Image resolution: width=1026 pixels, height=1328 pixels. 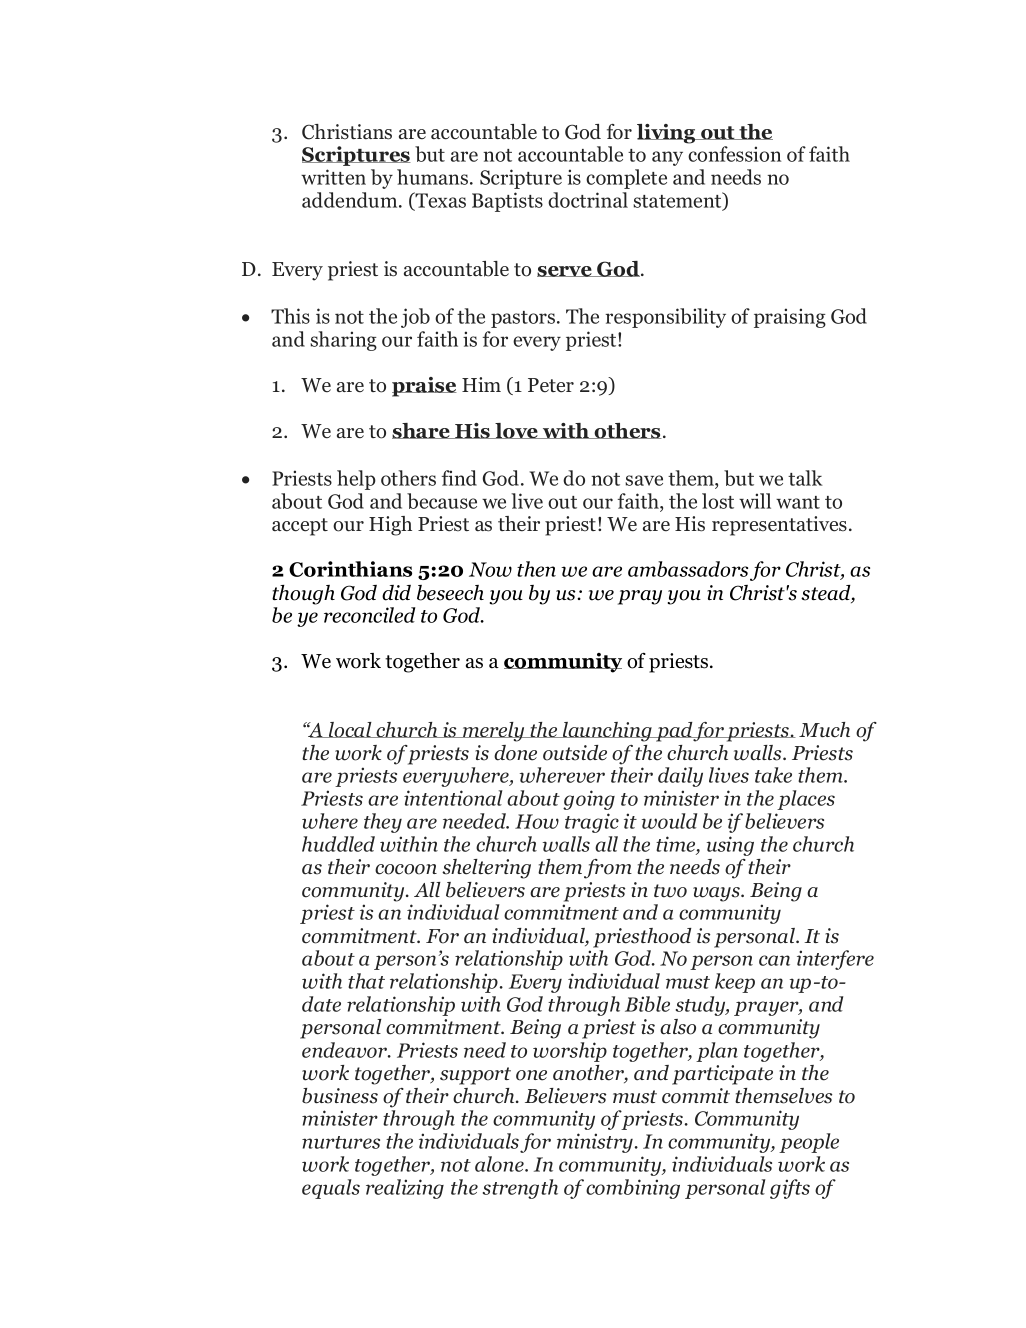 What do you see at coordinates (588, 200) in the screenshot?
I see `doctrinal` at bounding box center [588, 200].
